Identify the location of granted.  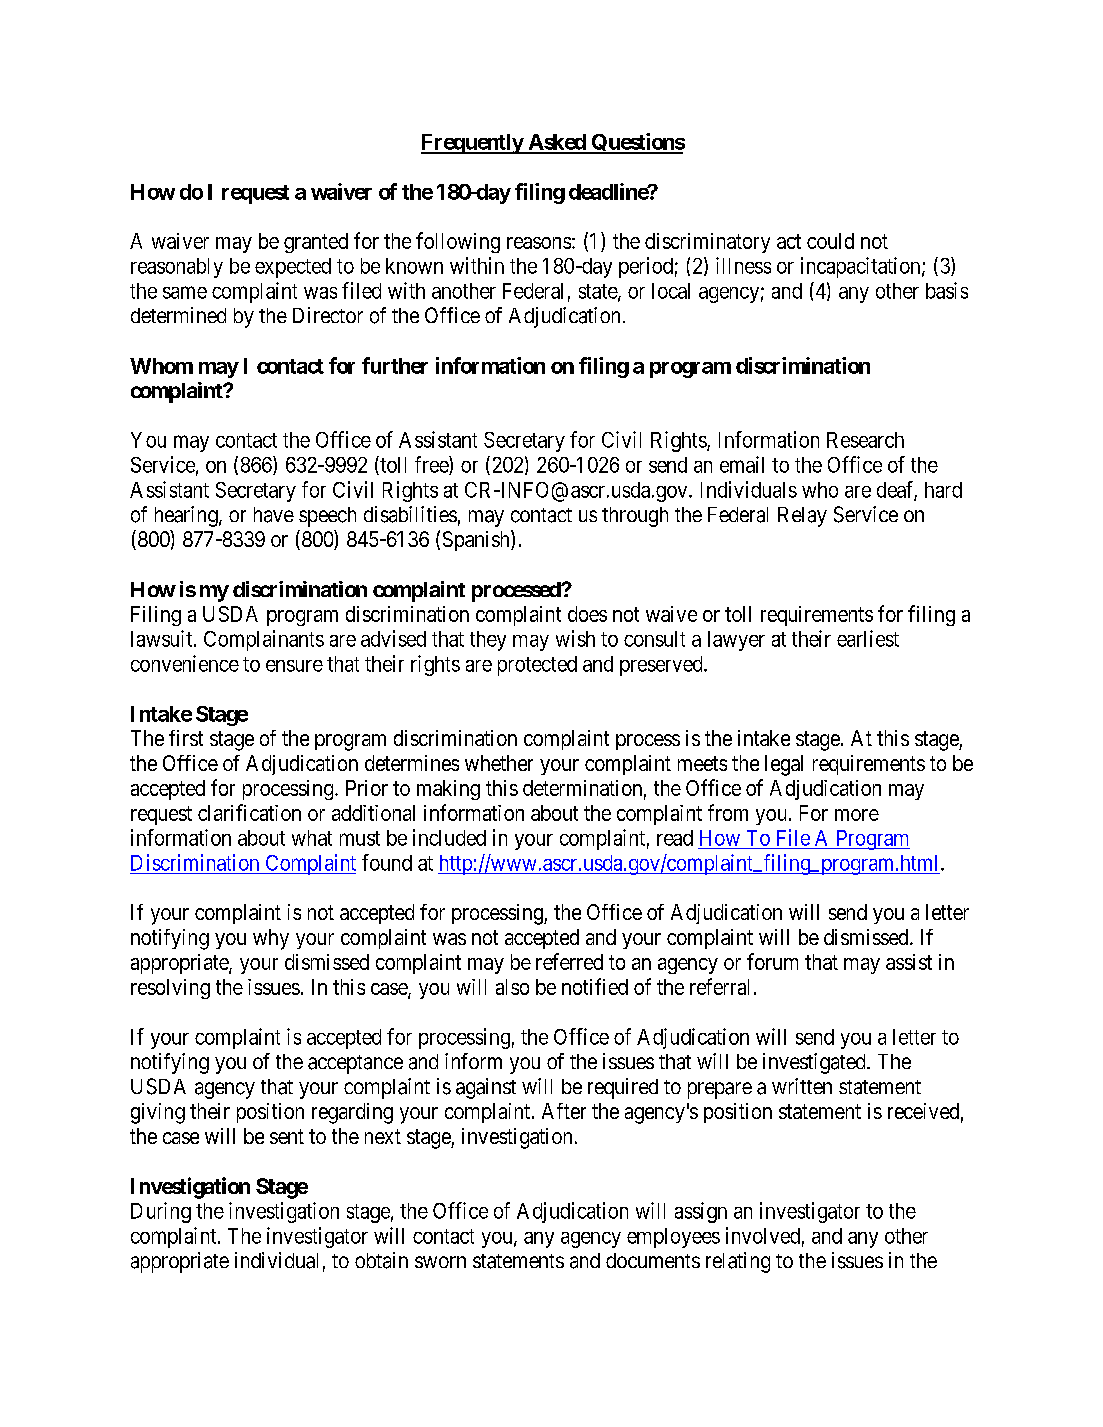
(316, 243).
